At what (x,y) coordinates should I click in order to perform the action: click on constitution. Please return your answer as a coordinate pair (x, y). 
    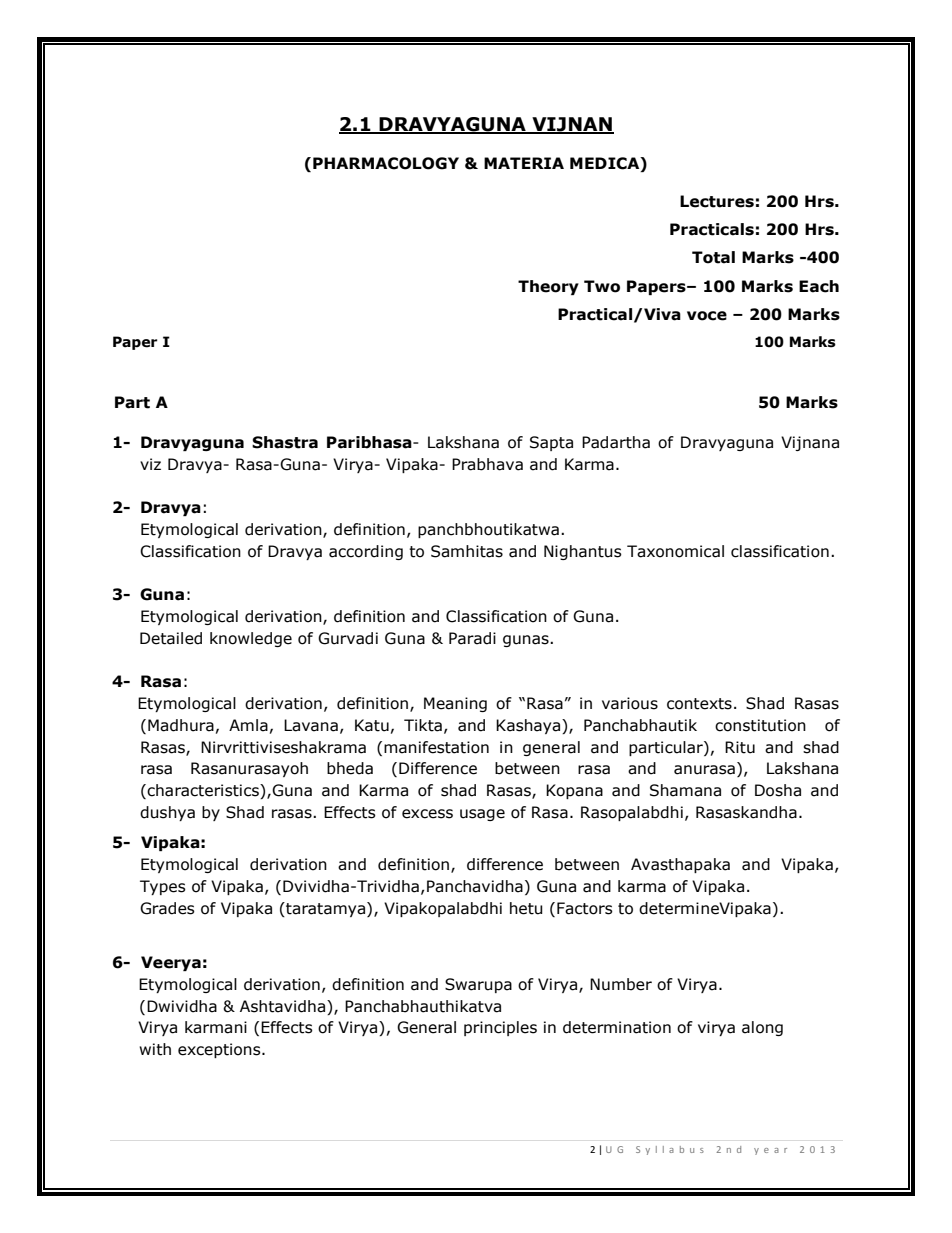
    Looking at the image, I should click on (760, 725).
